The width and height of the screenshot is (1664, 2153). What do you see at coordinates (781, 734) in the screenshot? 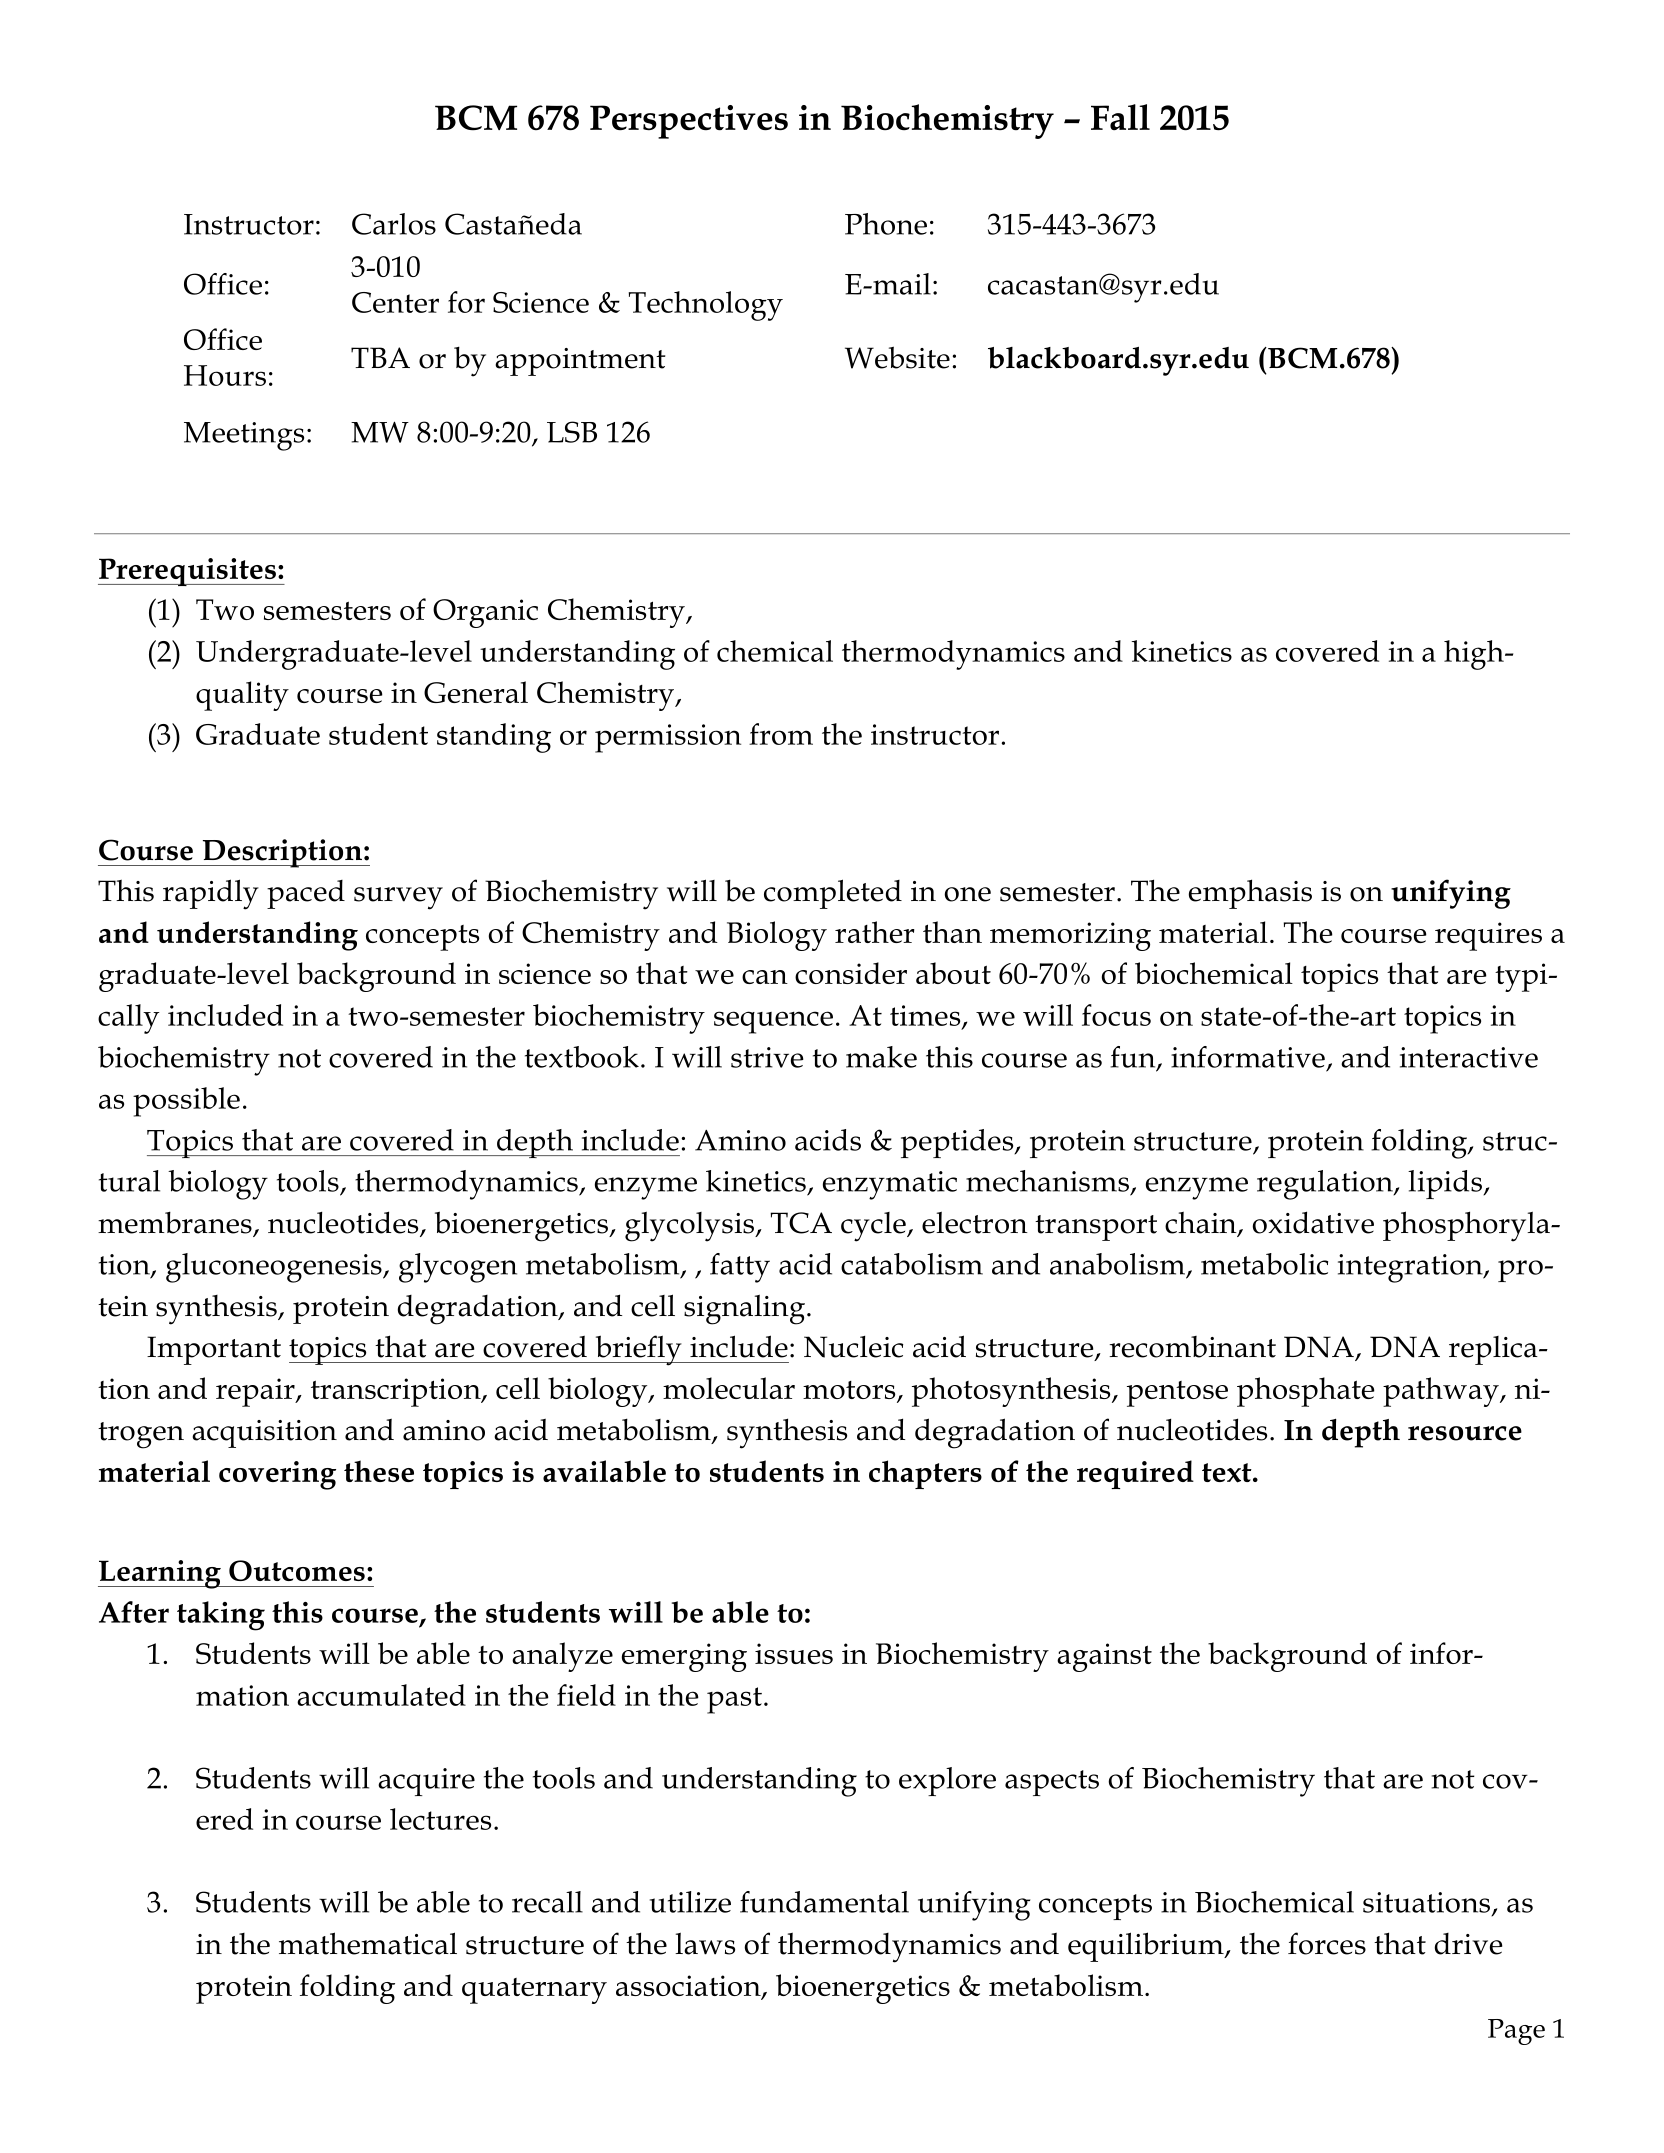
I see `from` at bounding box center [781, 734].
